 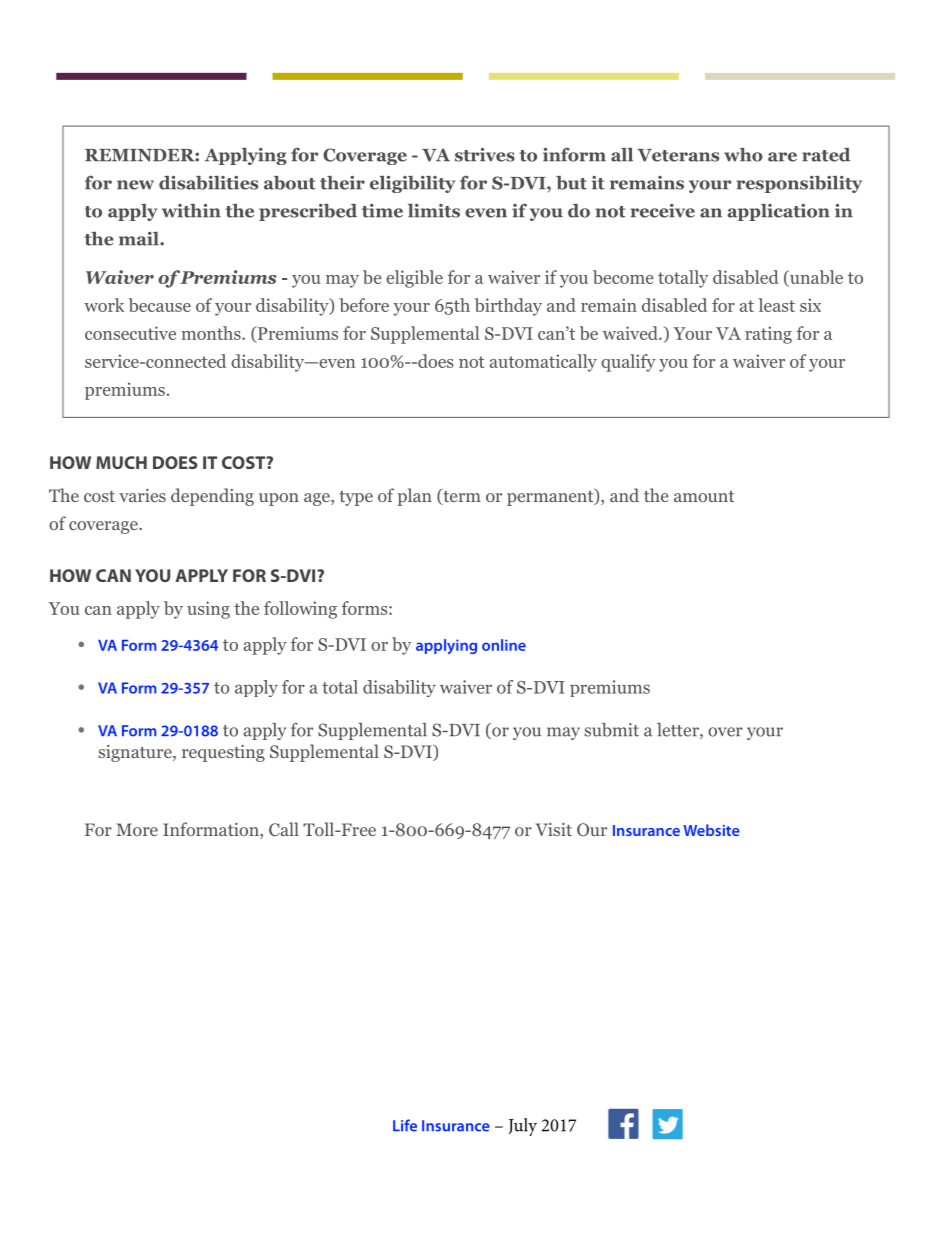 I want to click on birthday, so click(x=508, y=307).
